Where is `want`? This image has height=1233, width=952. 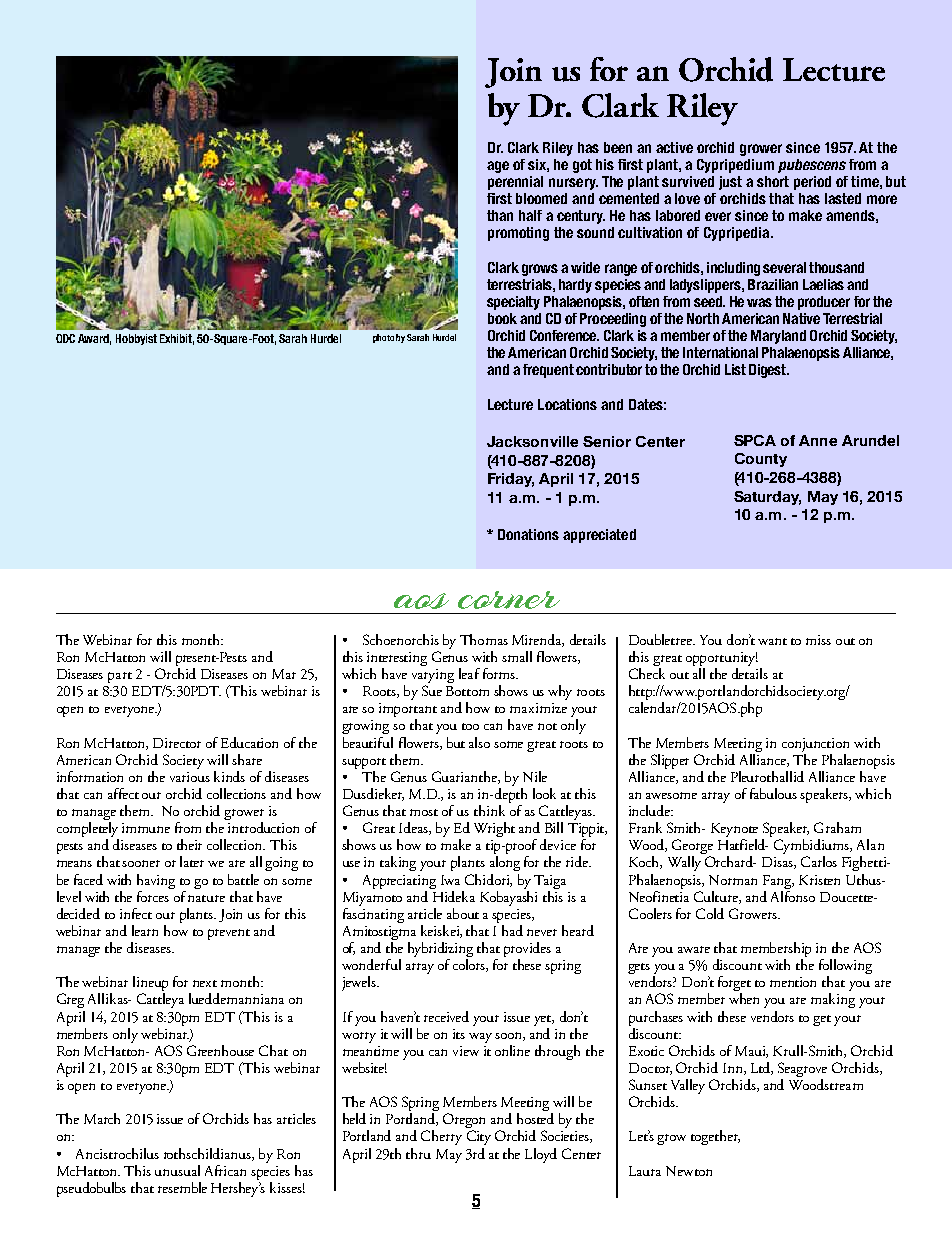
want is located at coordinates (772, 641).
